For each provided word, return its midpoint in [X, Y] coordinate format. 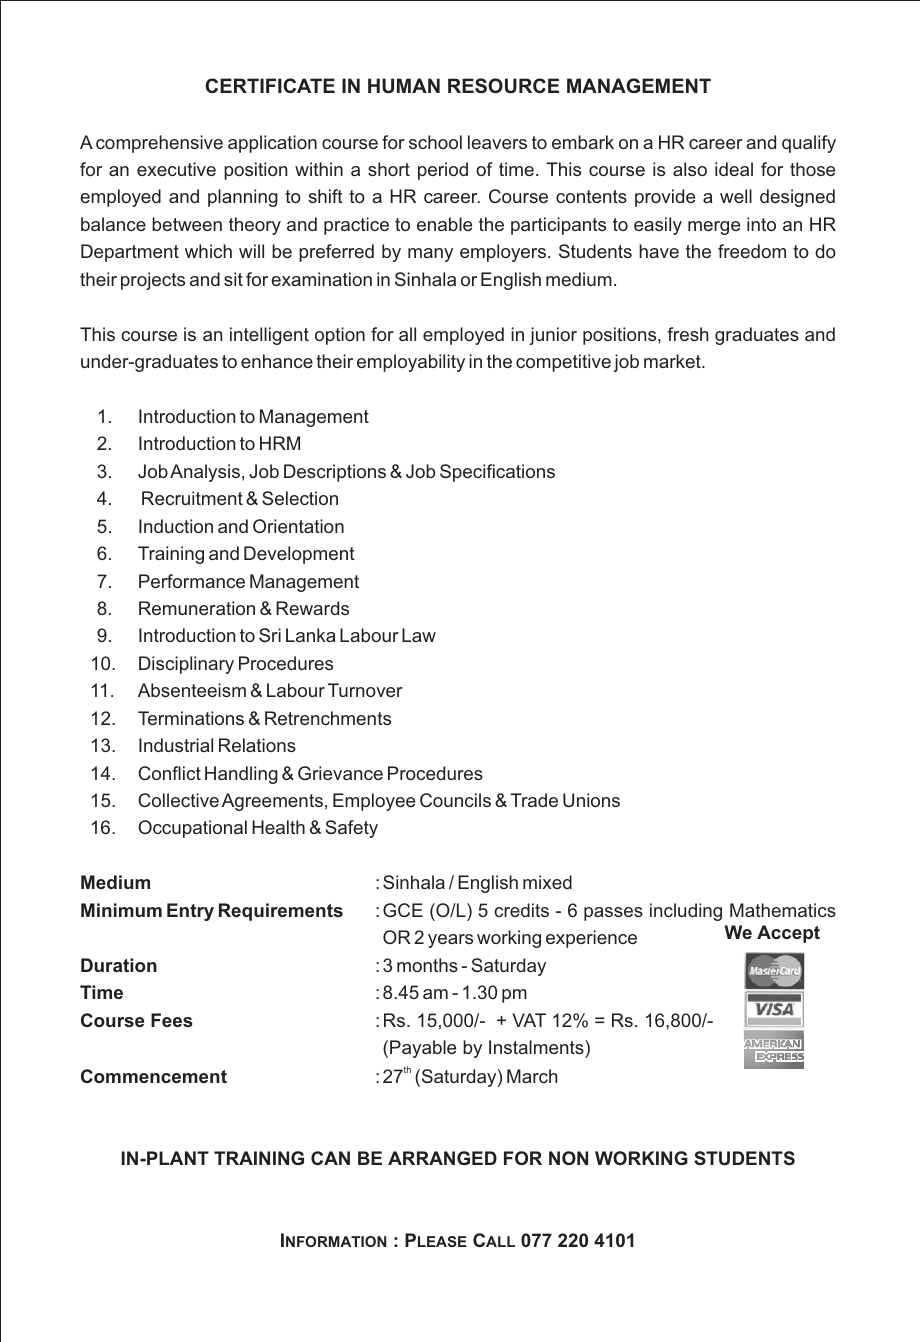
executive [176, 169]
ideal [734, 169]
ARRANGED [442, 1158]
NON [568, 1158]
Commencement [154, 1076]
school [435, 142]
